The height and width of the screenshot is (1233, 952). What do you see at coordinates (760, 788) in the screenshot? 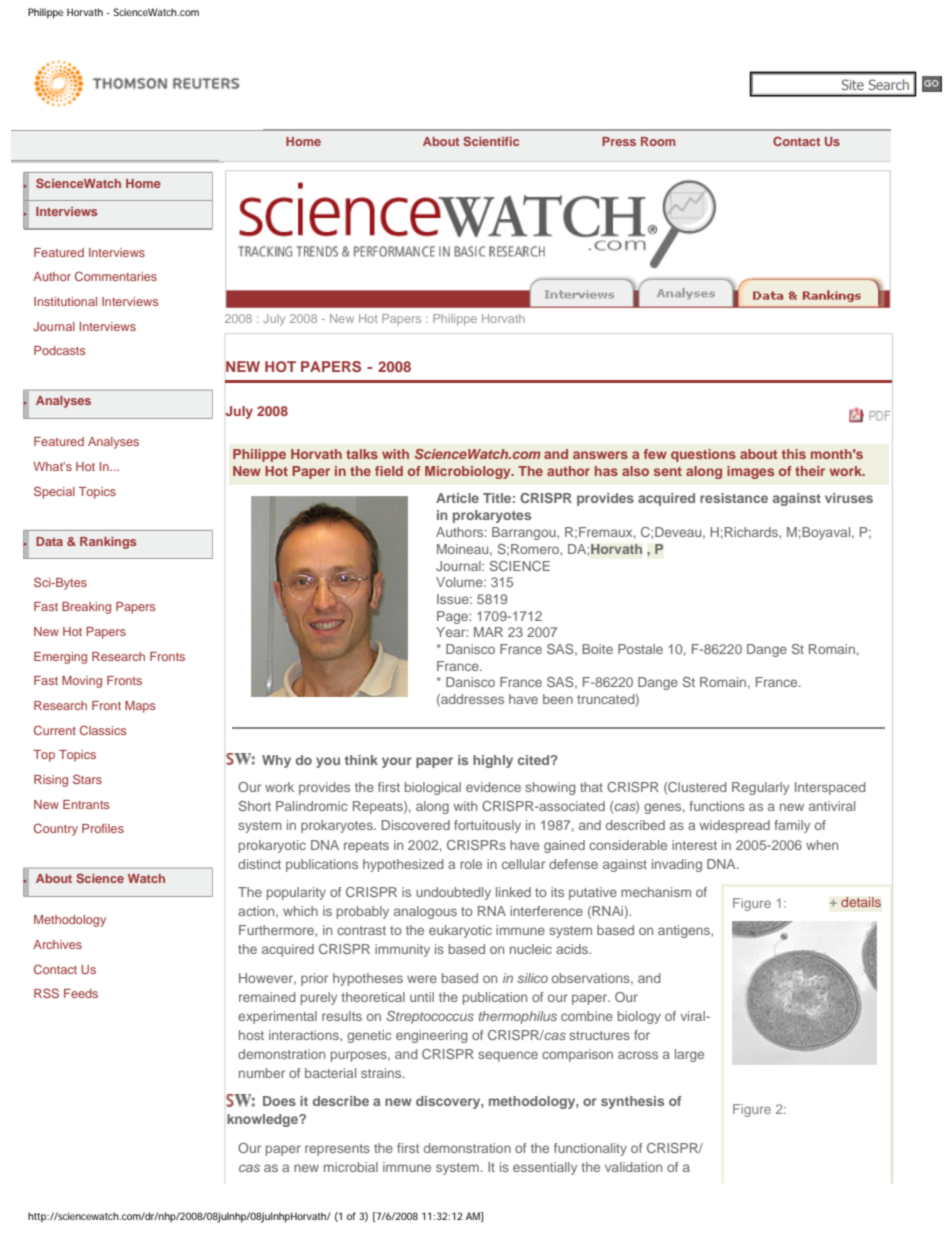
I see `Regularly` at bounding box center [760, 788].
